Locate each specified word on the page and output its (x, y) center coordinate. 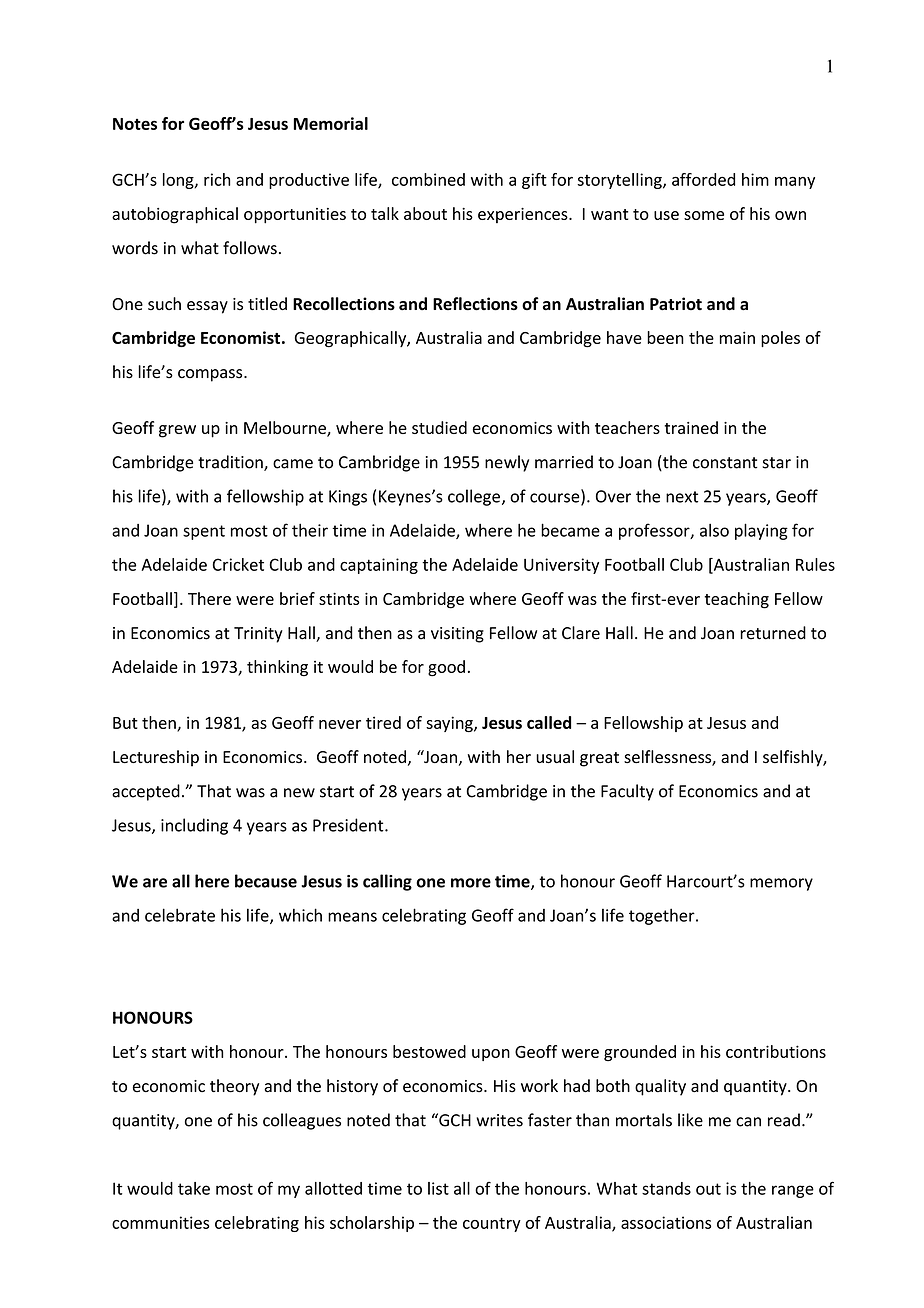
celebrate (180, 915)
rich (217, 179)
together (663, 916)
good (446, 668)
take (194, 1188)
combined (428, 179)
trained (691, 427)
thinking (277, 668)
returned (773, 633)
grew (177, 431)
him (755, 179)
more (471, 883)
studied (439, 427)
